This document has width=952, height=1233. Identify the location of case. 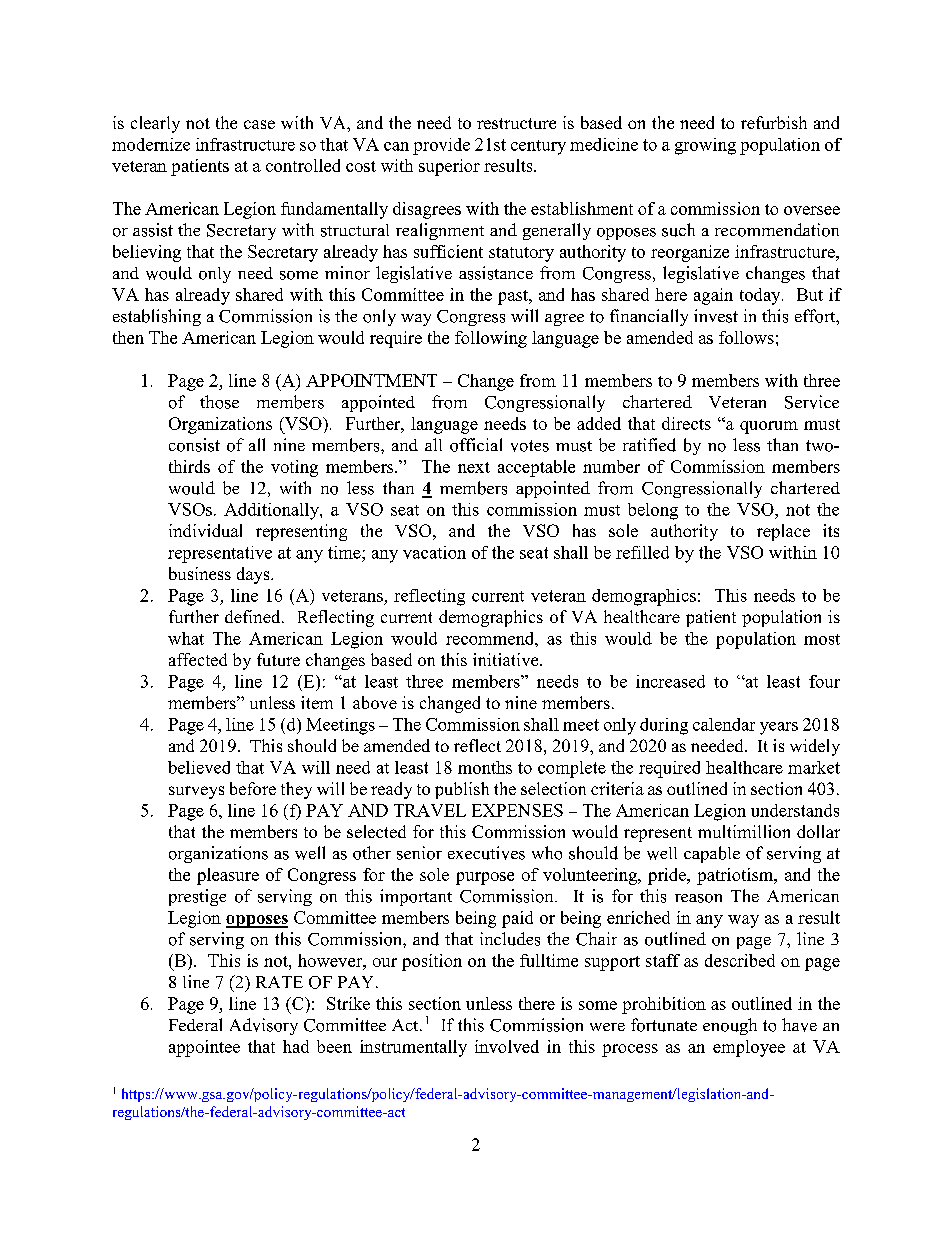
(259, 124).
